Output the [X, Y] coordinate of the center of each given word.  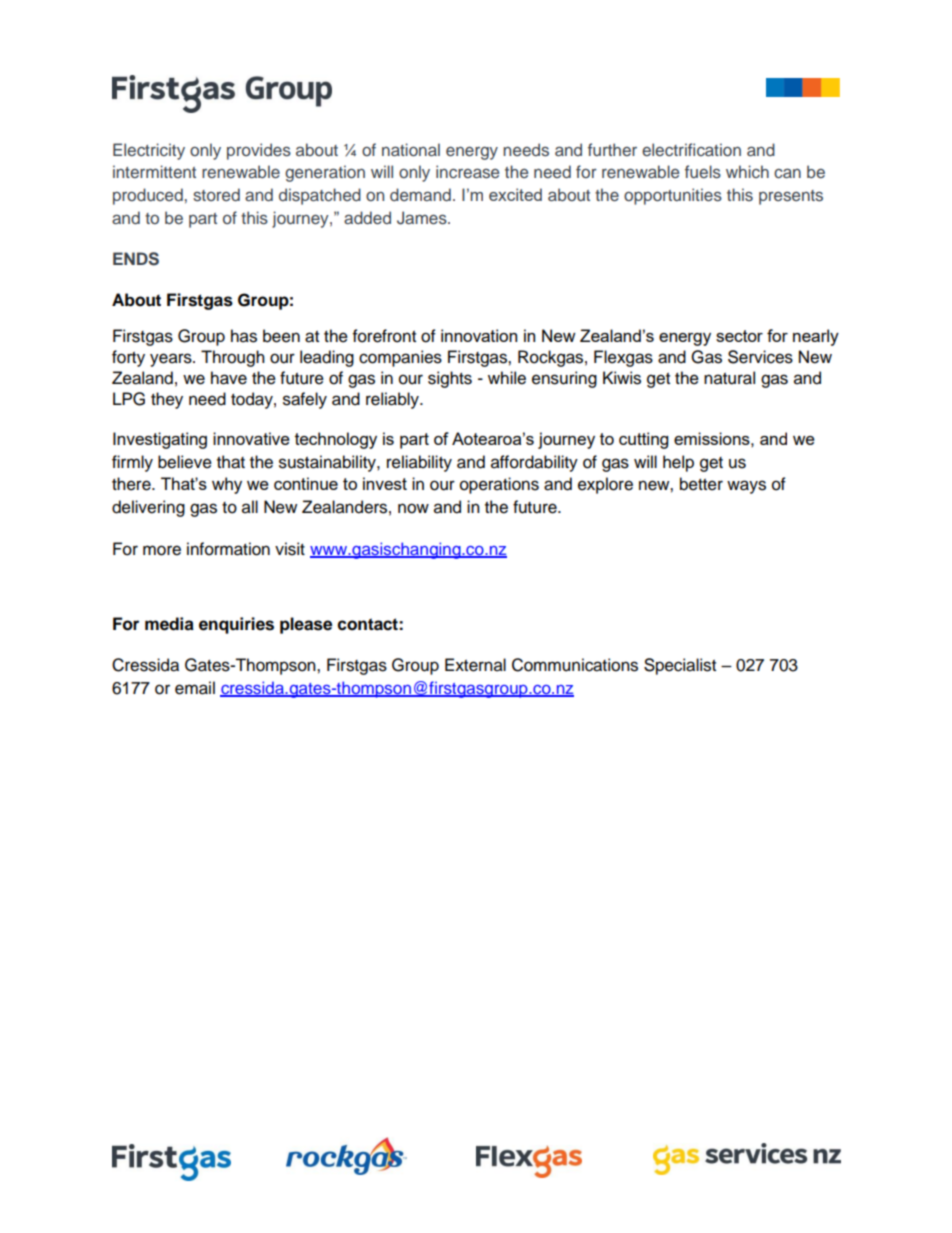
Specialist [680, 666]
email [195, 688]
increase [467, 172]
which [747, 171]
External [475, 665]
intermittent [154, 171]
